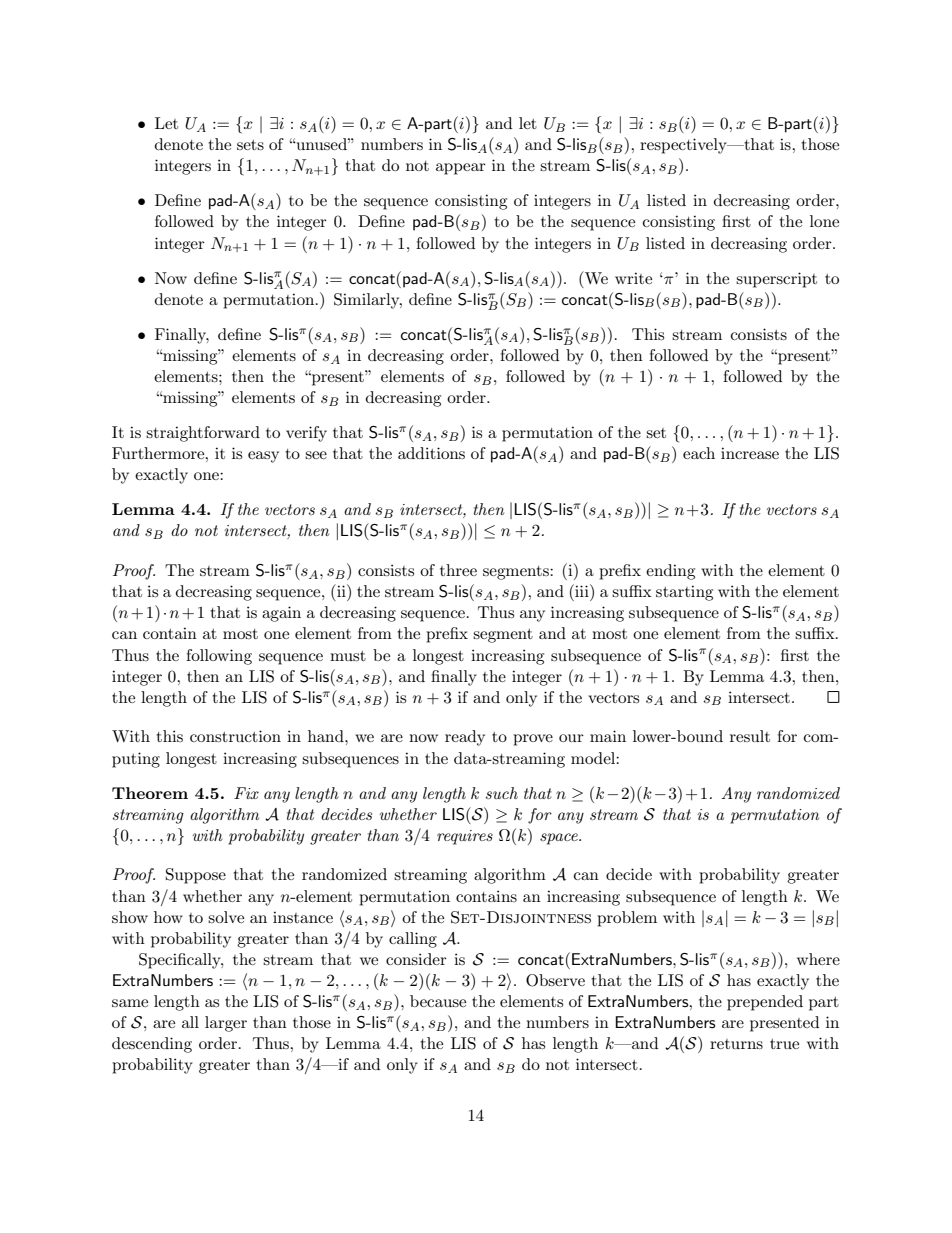  What do you see at coordinates (250, 145) in the screenshot?
I see `sets` at bounding box center [250, 145].
